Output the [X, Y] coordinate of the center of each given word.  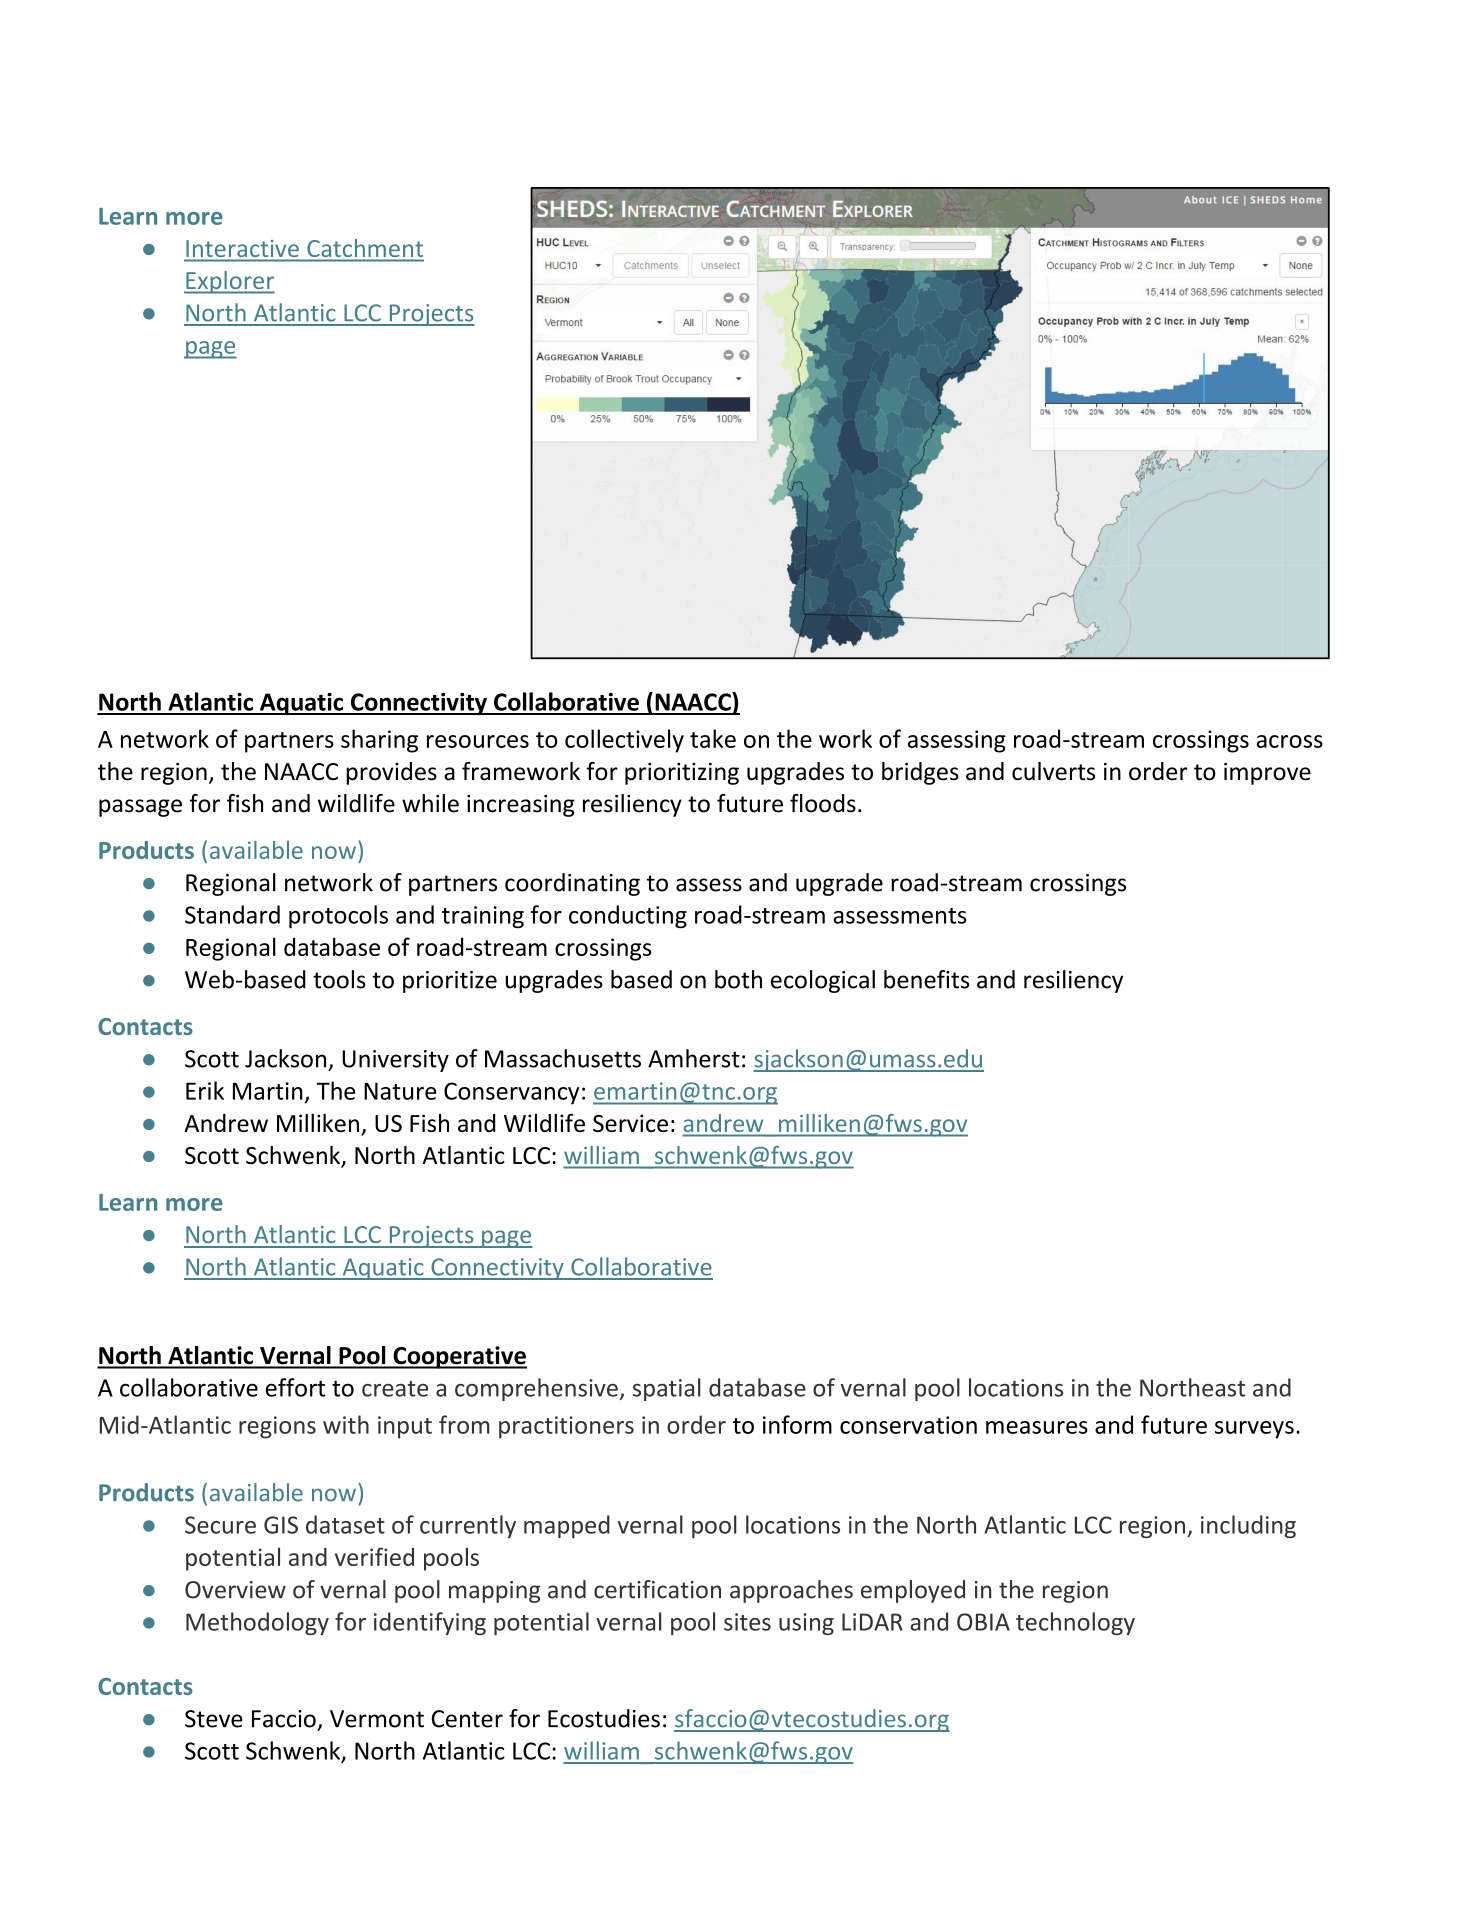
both [738, 979]
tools [339, 979]
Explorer [229, 282]
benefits [926, 979]
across [1289, 741]
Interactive [243, 248]
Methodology [257, 1623]
